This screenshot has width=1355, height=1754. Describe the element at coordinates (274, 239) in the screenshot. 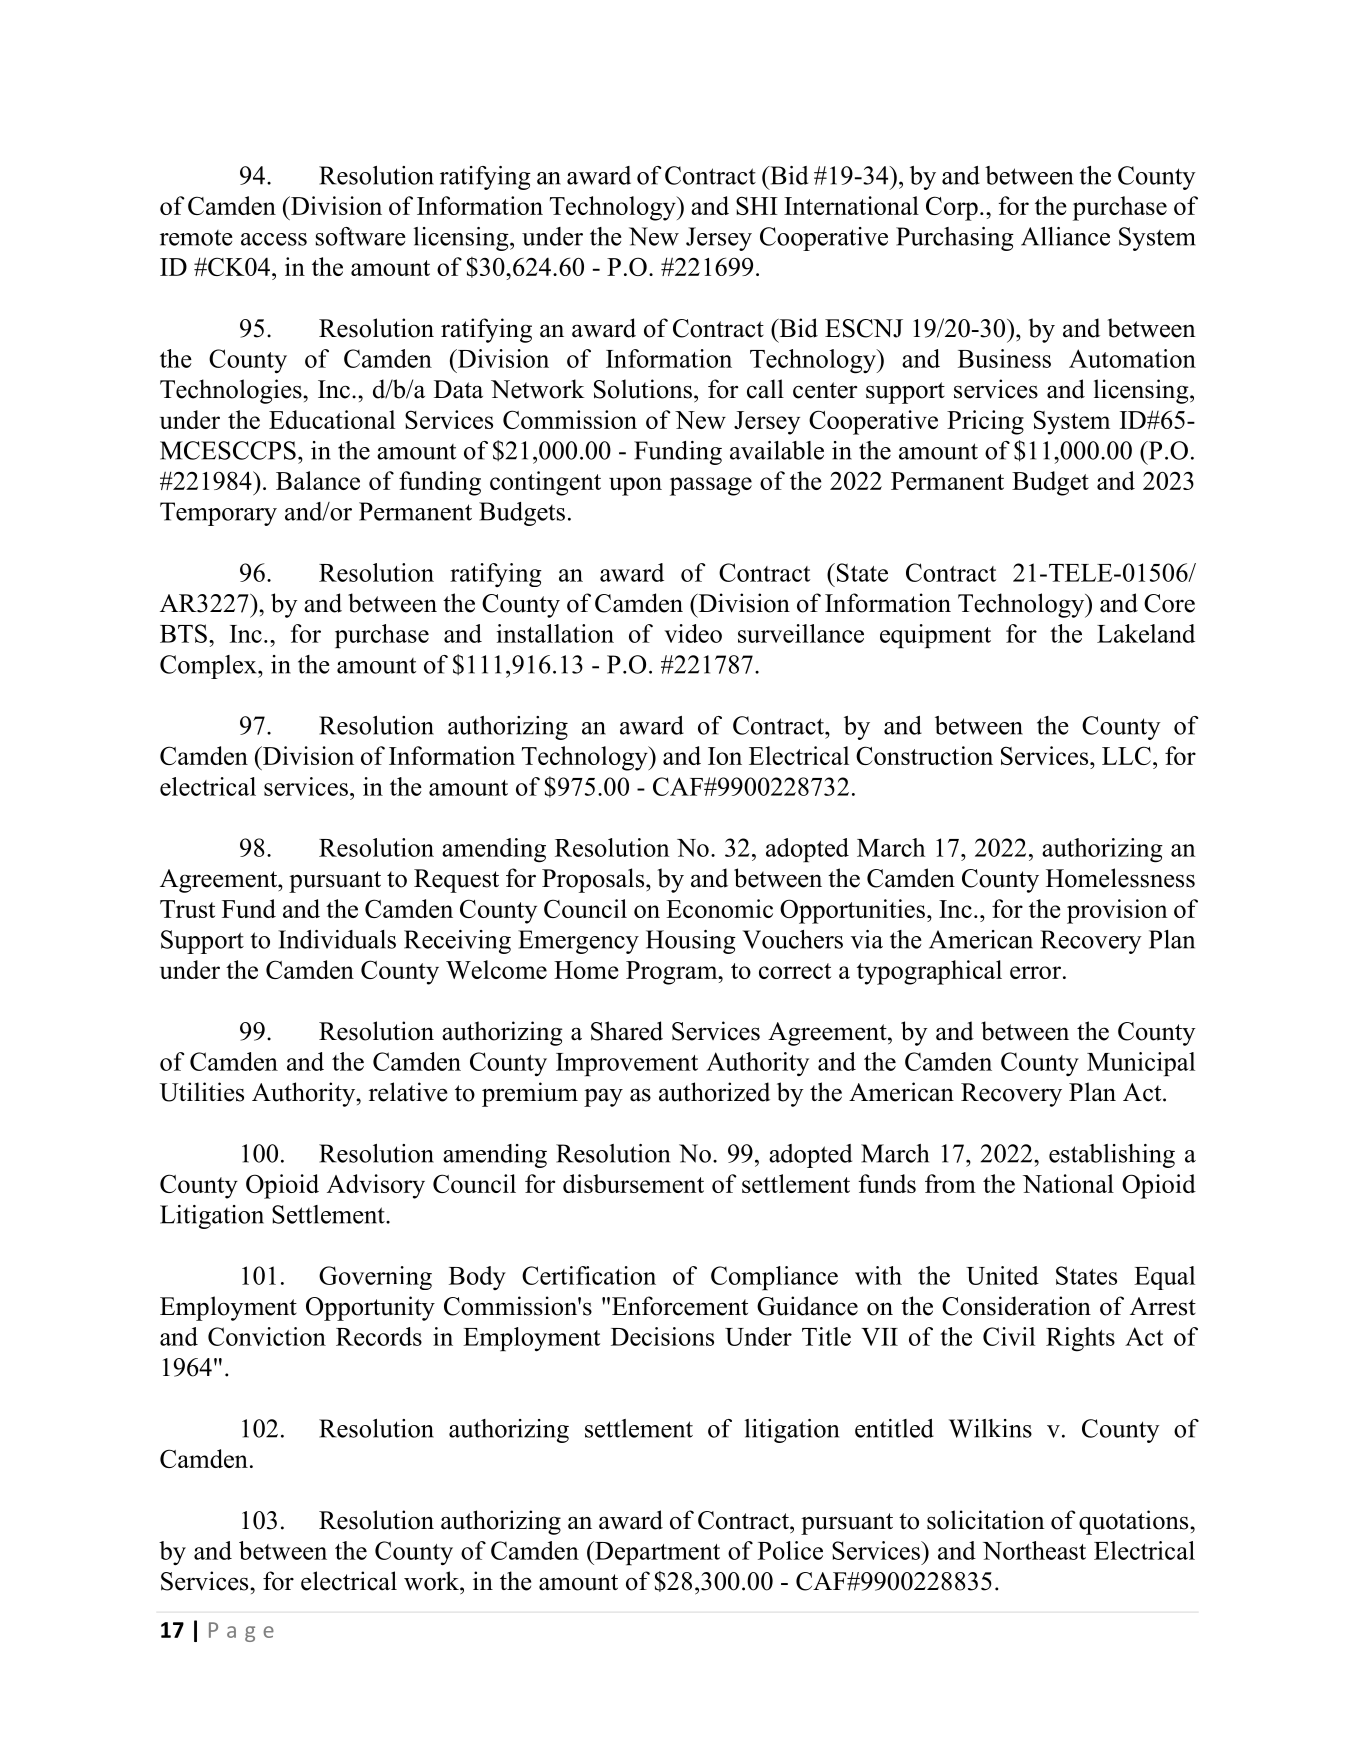

I see `access` at that location.
